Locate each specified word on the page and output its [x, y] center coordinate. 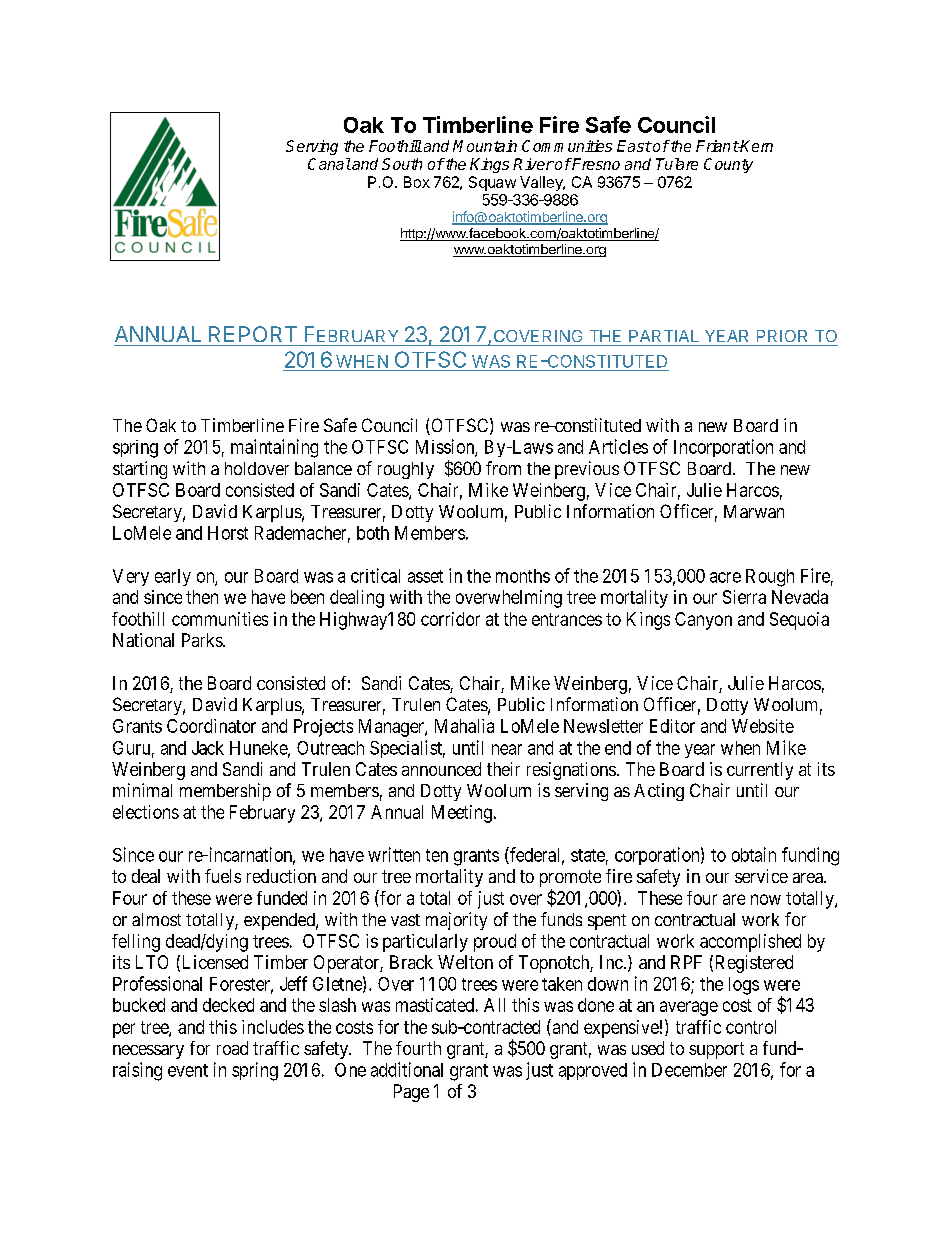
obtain [754, 854]
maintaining [274, 448]
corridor [450, 619]
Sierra [744, 597]
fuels [223, 876]
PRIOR [782, 336]
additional [407, 1069]
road [232, 1048]
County [728, 165]
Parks [203, 640]
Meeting [462, 814]
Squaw [492, 183]
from [503, 468]
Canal [329, 164]
